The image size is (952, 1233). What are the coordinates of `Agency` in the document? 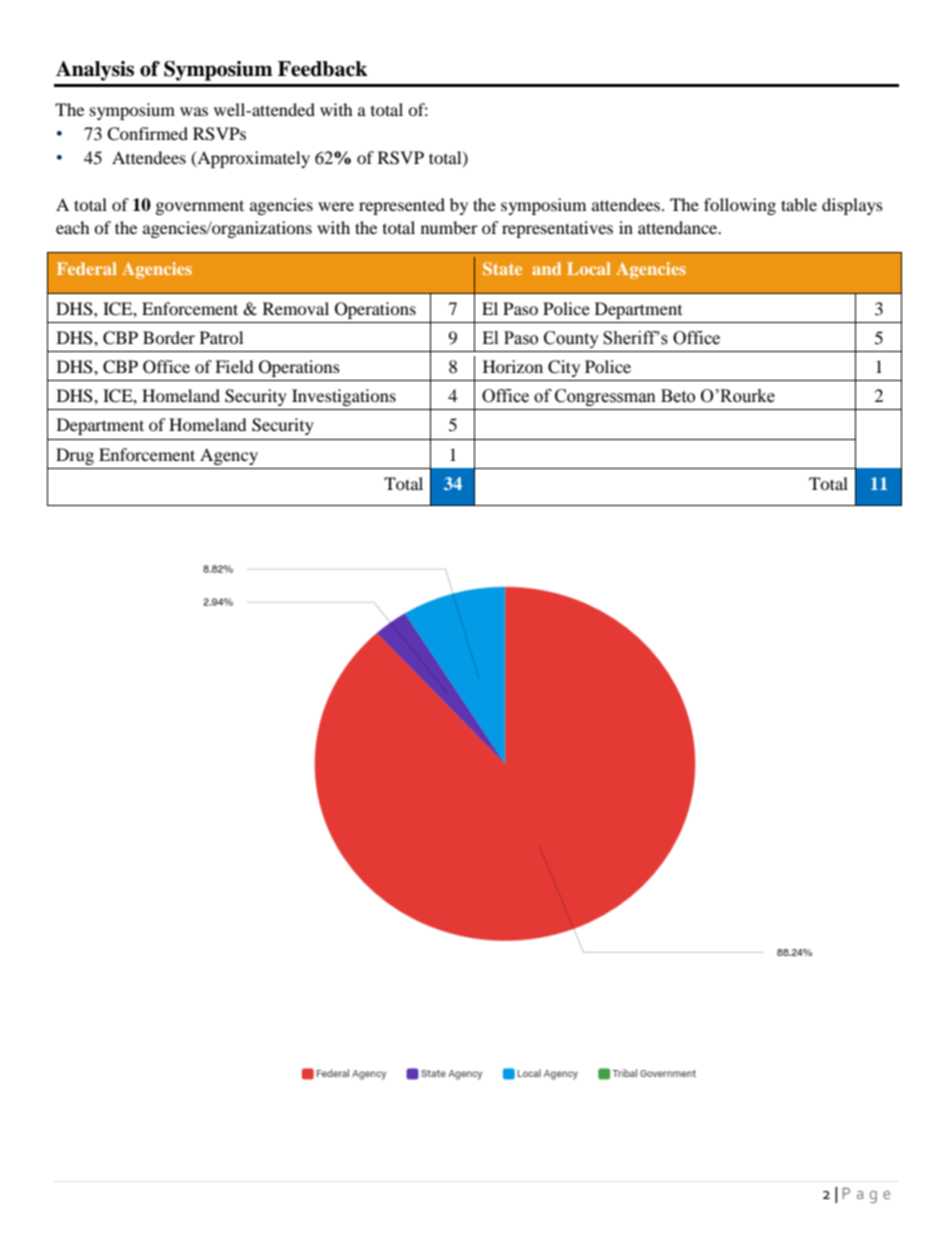 It's located at (229, 456).
